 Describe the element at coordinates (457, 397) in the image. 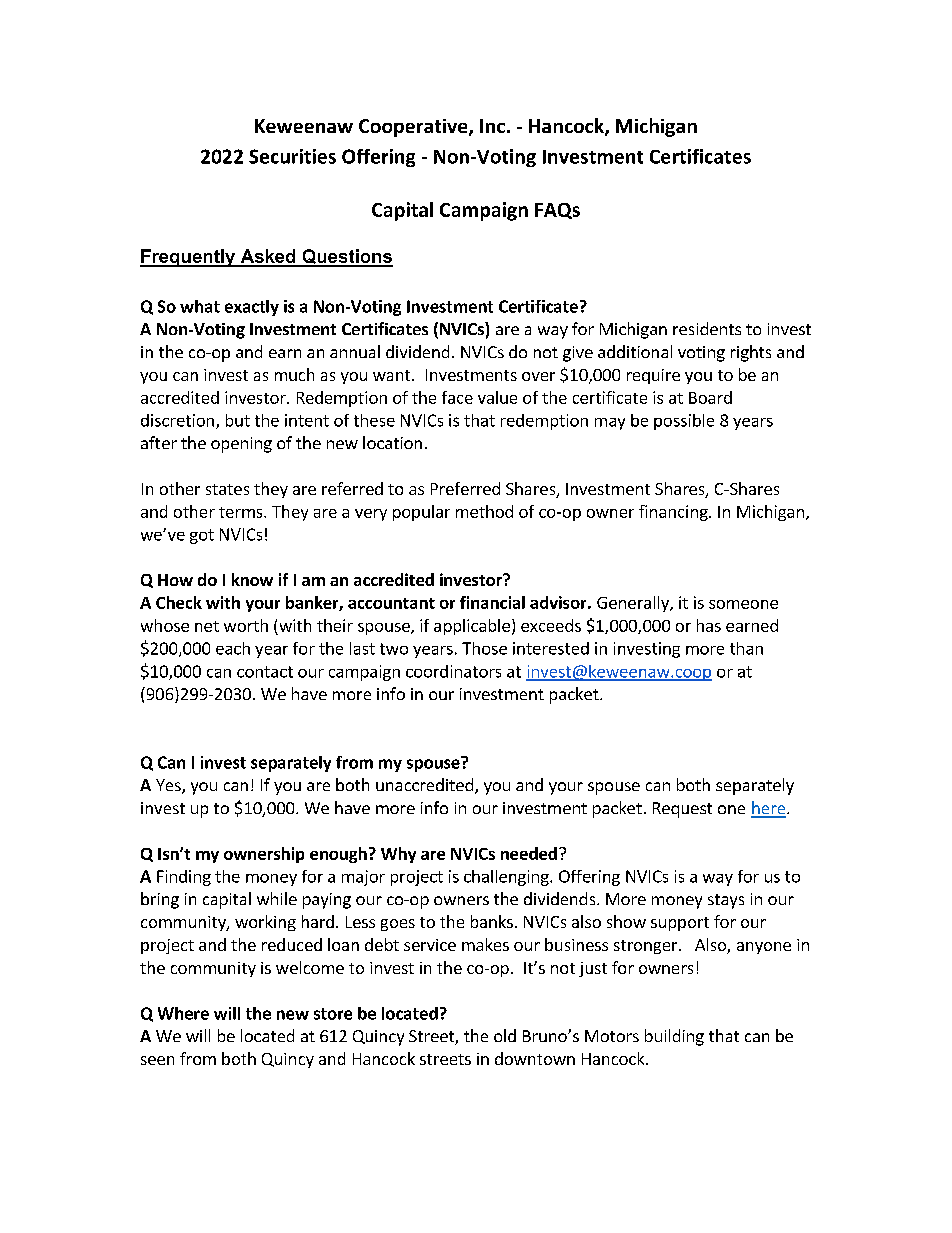

I see `face` at that location.
